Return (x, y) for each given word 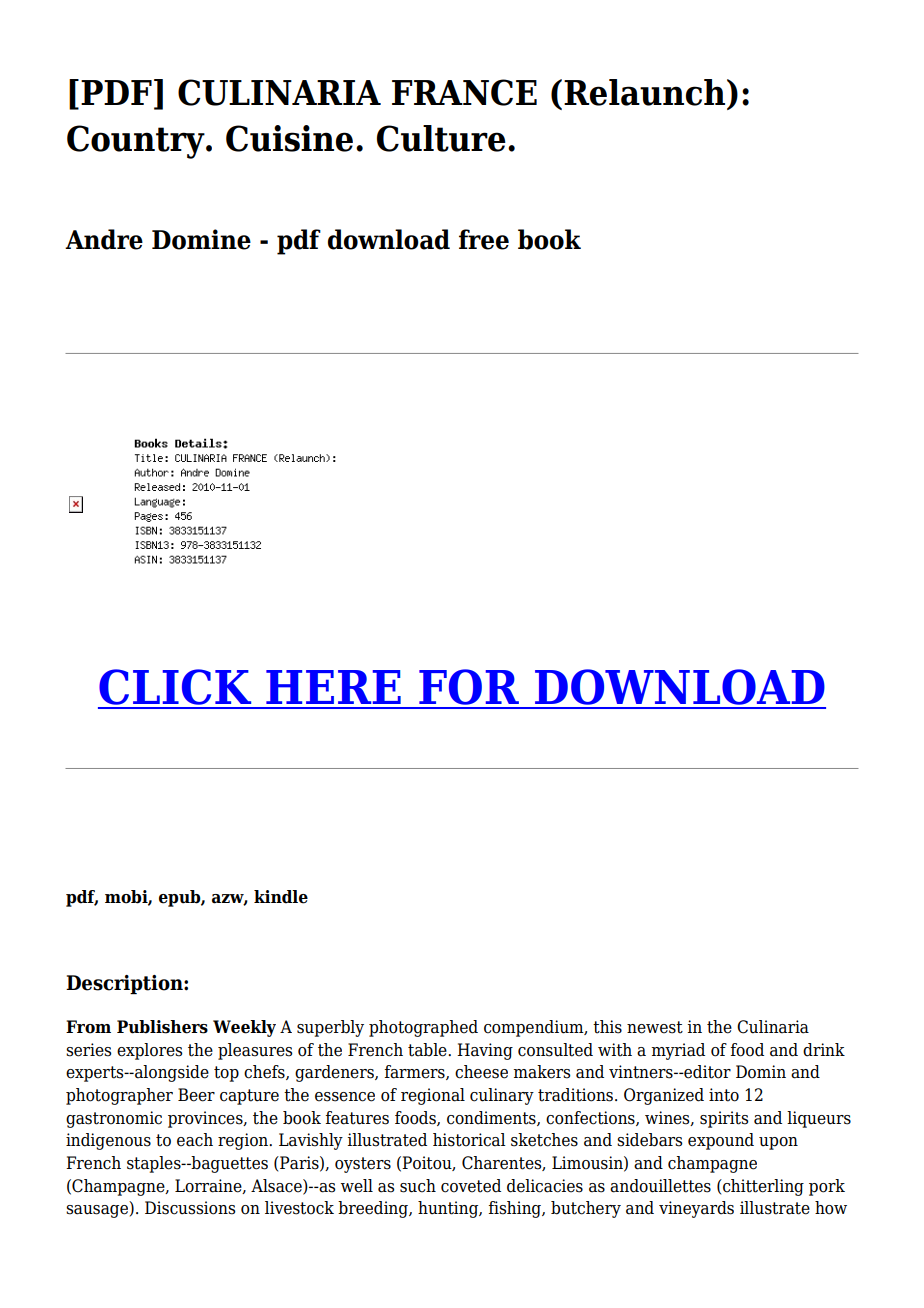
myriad (678, 1051)
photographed (423, 1028)
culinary (502, 1096)
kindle (281, 897)
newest (655, 1027)
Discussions (190, 1208)
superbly (330, 1028)
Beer (196, 1095)
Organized (664, 1096)
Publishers (162, 1027)
